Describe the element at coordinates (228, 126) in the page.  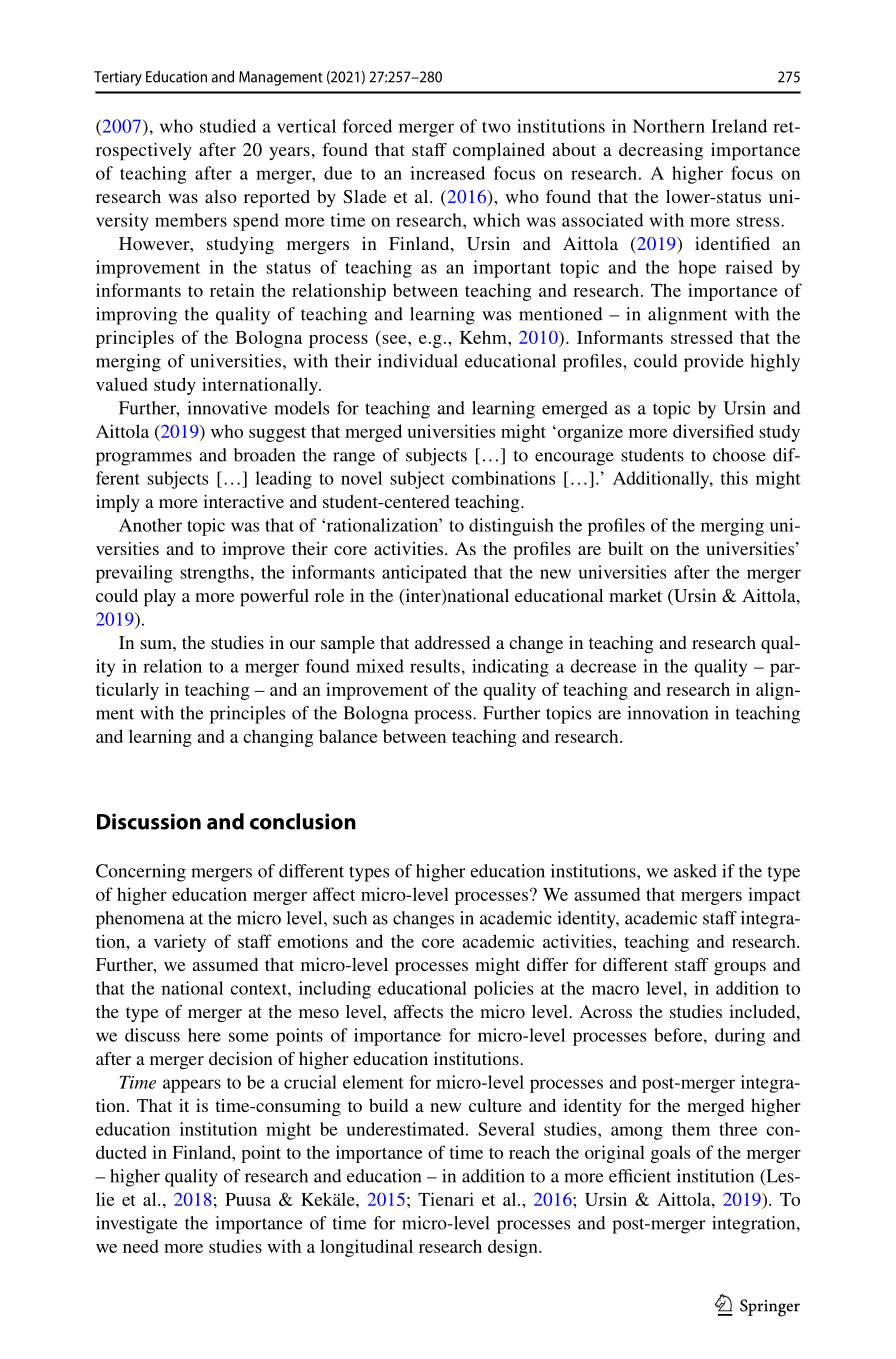
I see `studied` at that location.
